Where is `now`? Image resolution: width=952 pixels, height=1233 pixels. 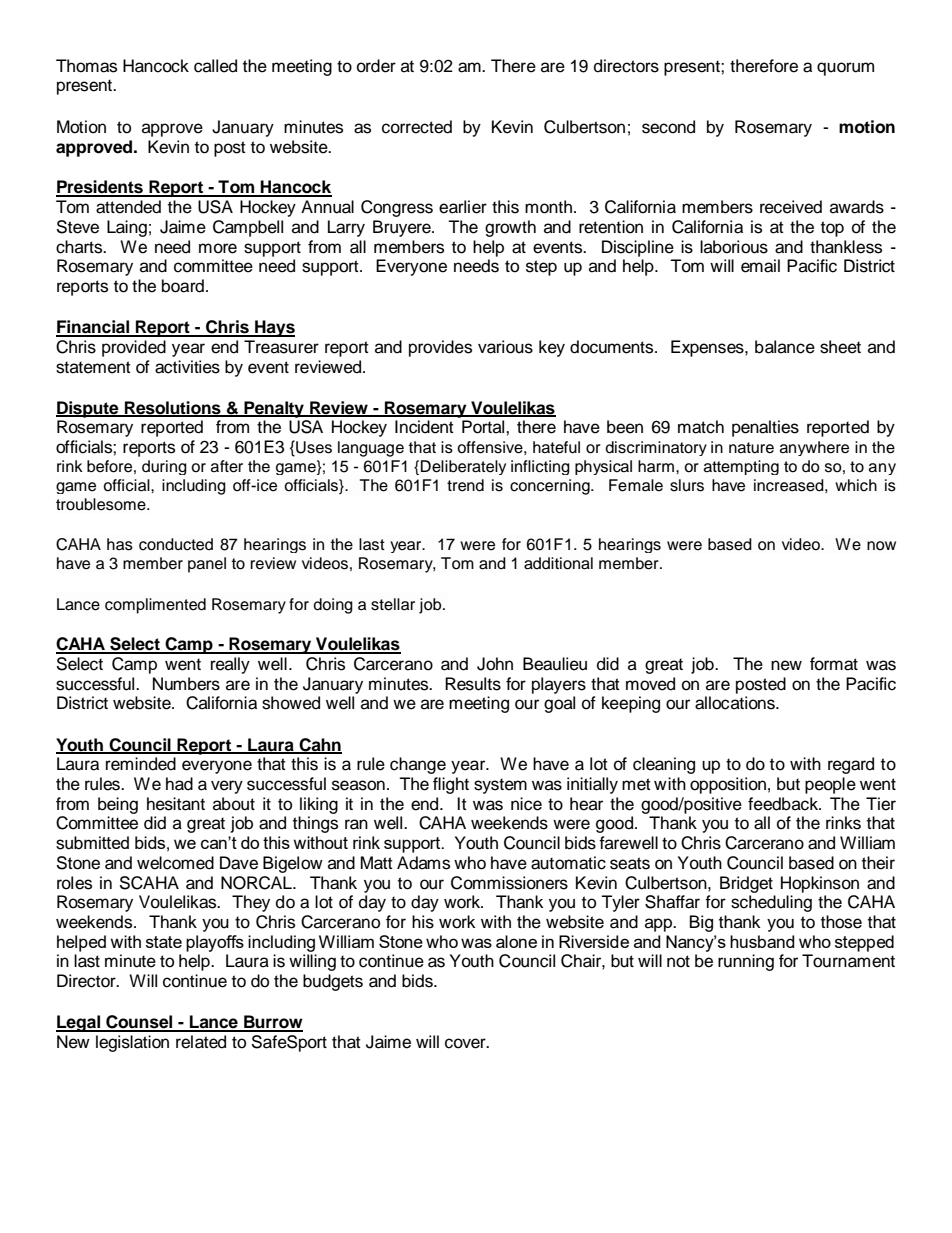
now is located at coordinates (881, 546).
